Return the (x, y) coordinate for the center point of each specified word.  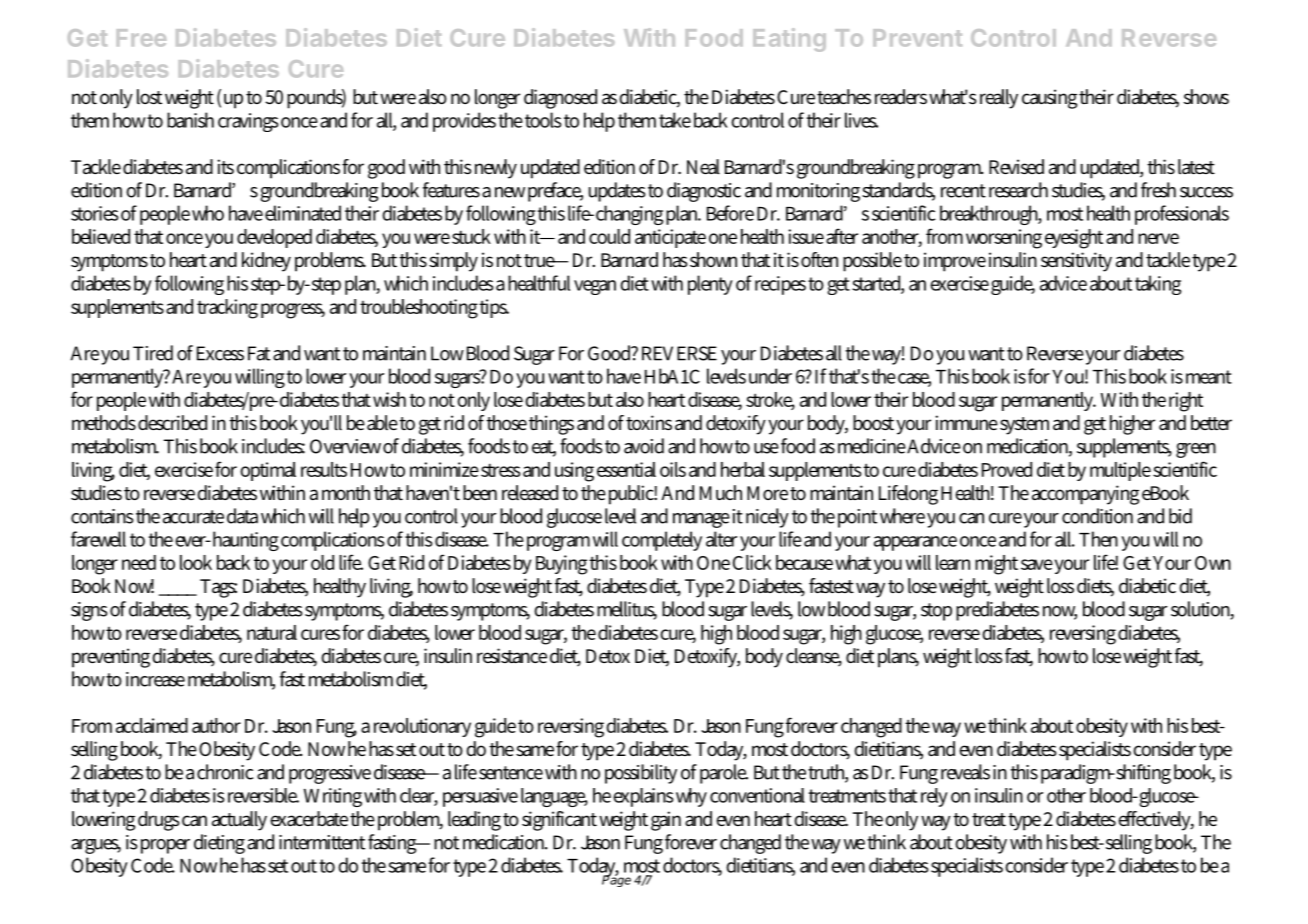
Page (616, 880)
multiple (1120, 471)
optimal (268, 471)
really (999, 99)
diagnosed (560, 99)
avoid (644, 446)
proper (165, 846)
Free (141, 38)
